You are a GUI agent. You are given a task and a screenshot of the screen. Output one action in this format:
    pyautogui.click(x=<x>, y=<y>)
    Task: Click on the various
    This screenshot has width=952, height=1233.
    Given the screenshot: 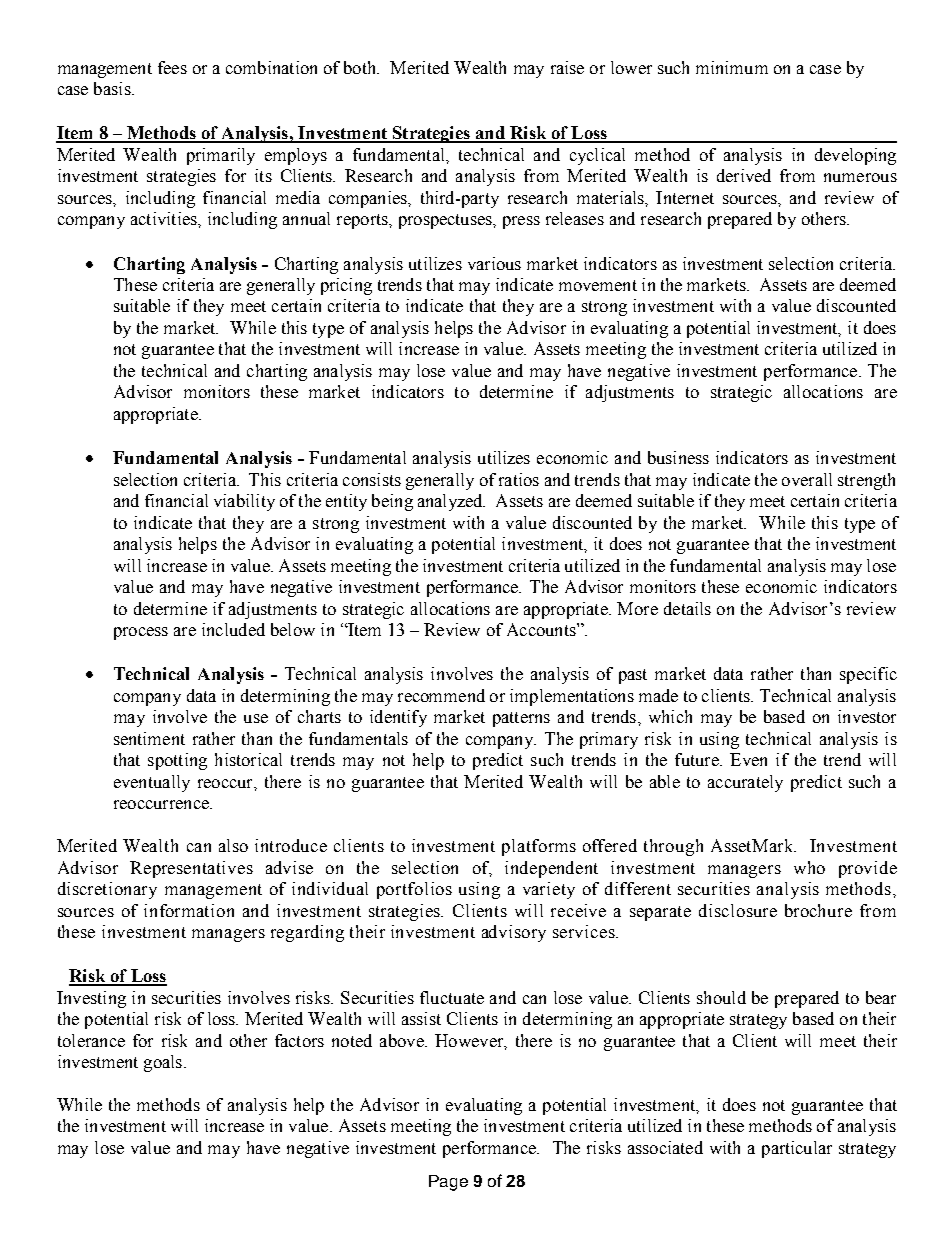 What is the action you would take?
    pyautogui.click(x=494, y=263)
